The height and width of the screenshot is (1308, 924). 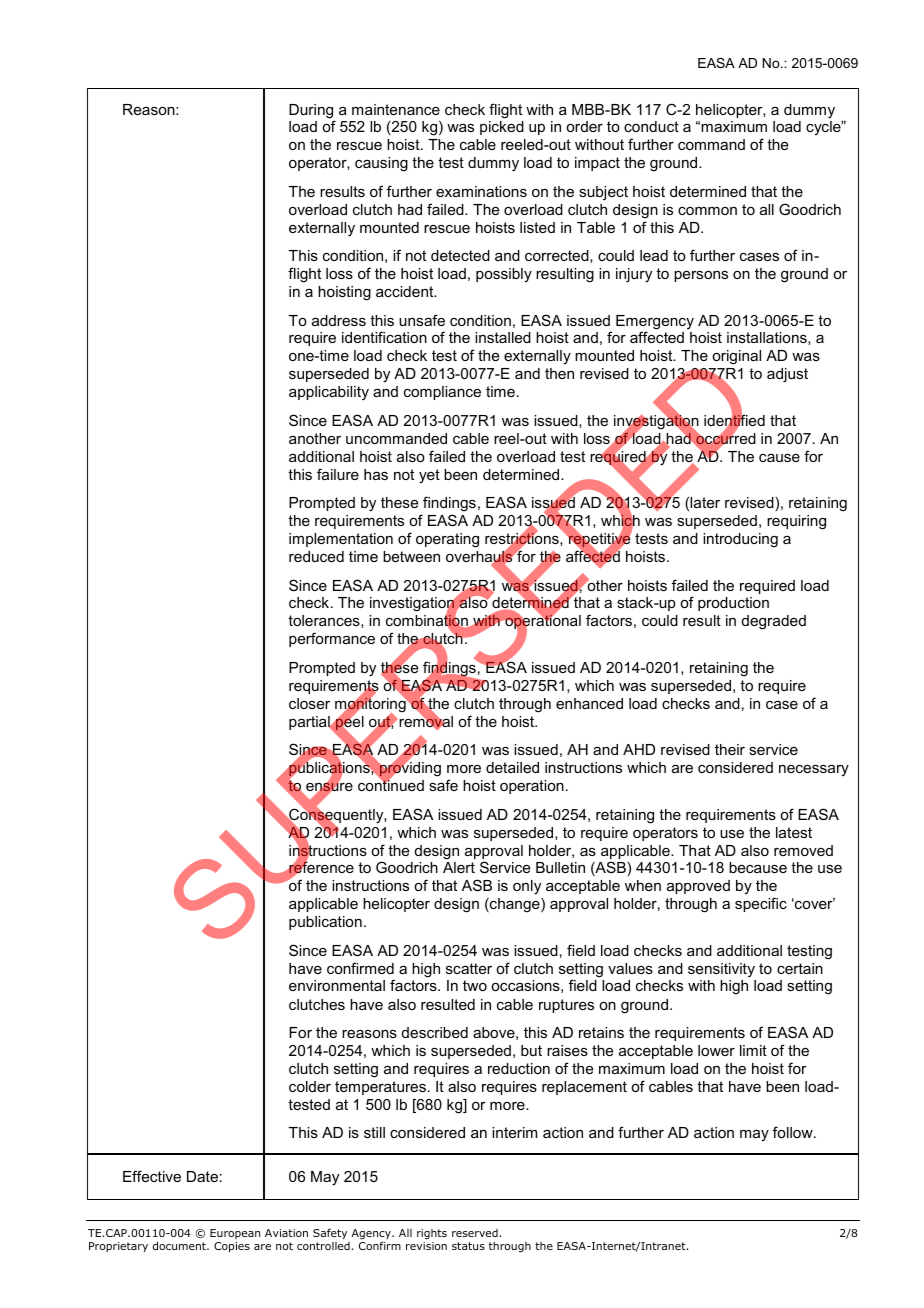 I want to click on follow, so click(x=794, y=1132).
